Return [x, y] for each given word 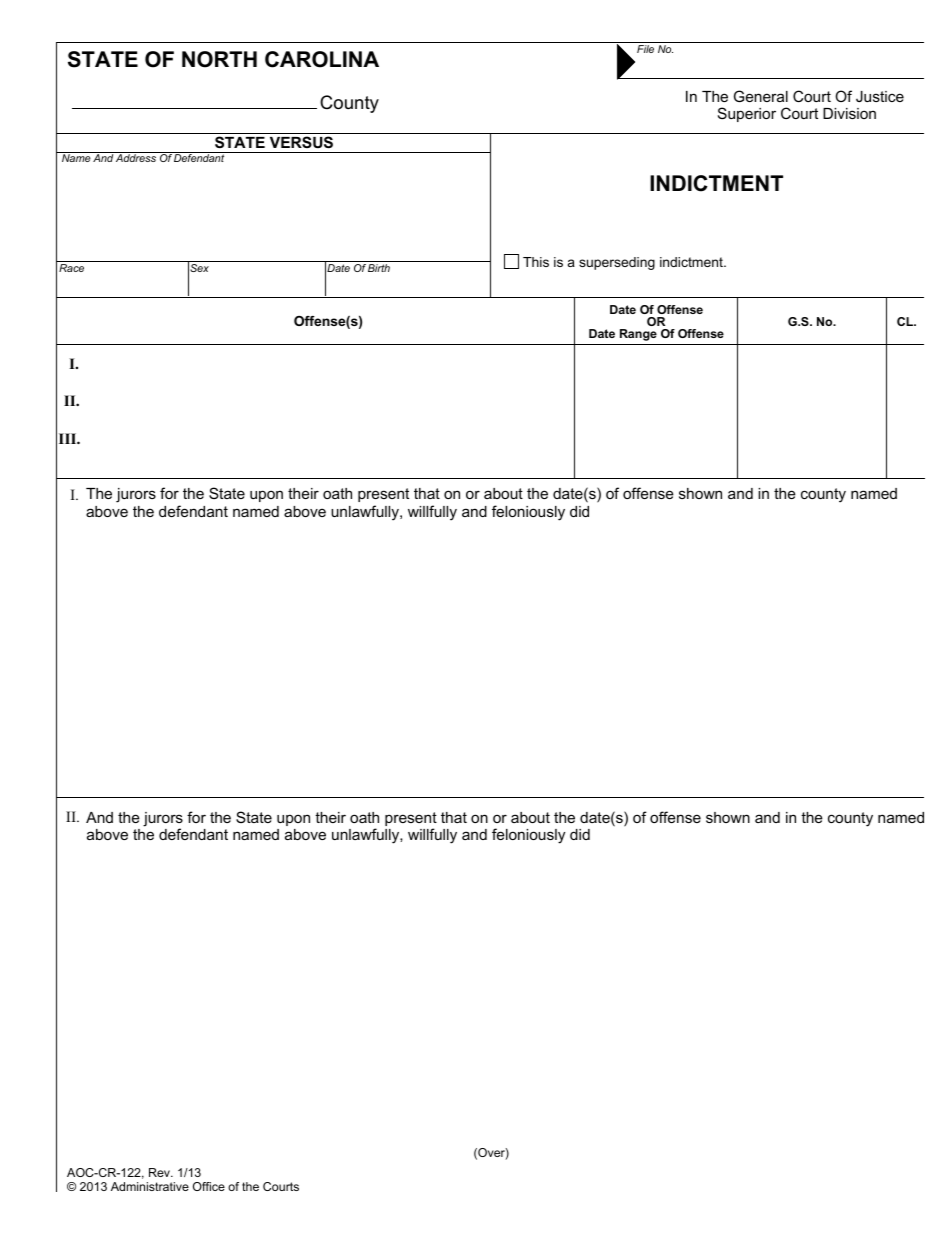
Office [209, 1186]
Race [71, 268]
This [536, 262]
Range [638, 335]
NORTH [219, 59]
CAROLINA [322, 59]
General [761, 96]
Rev [161, 1172]
